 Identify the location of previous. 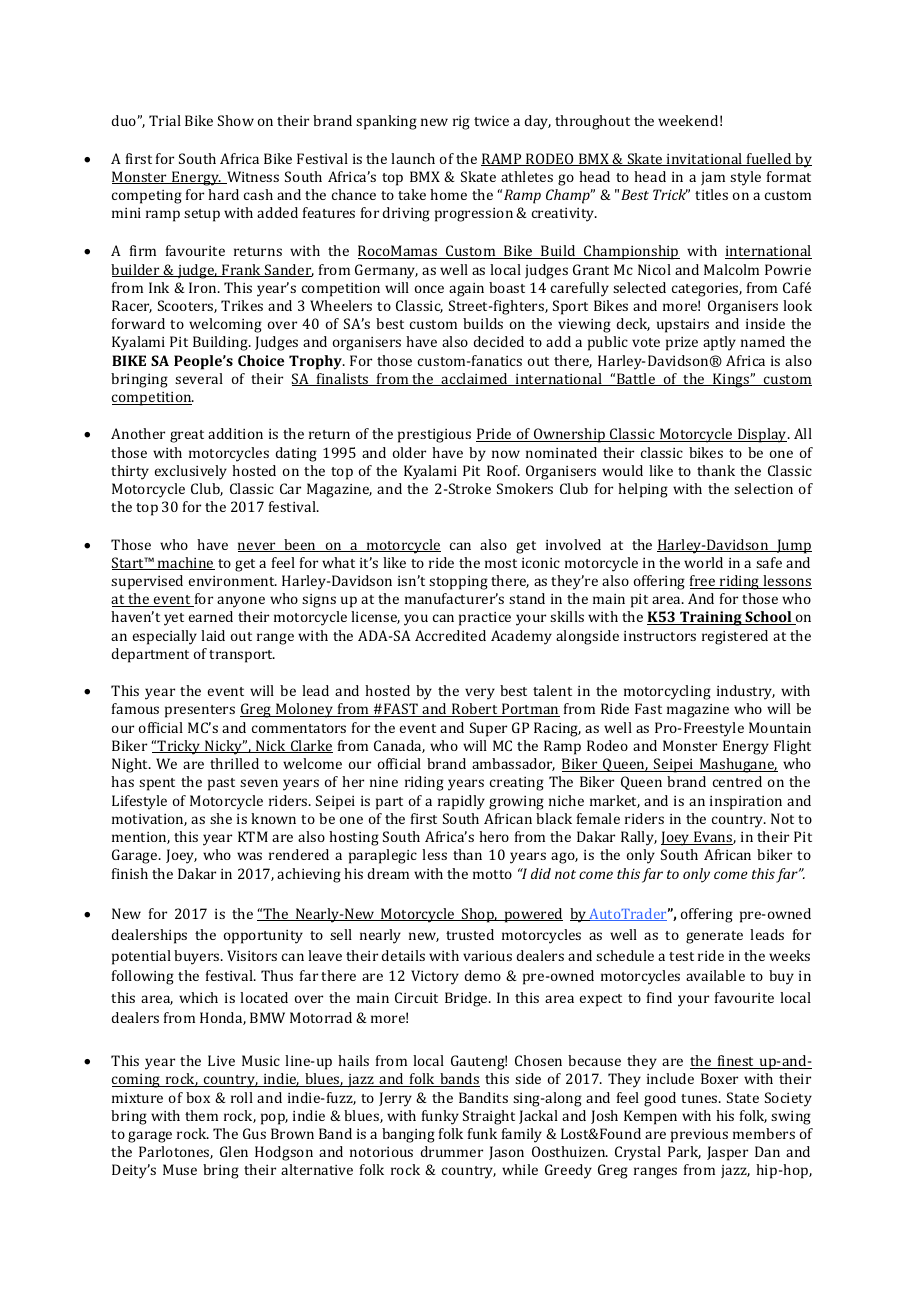
(699, 1136).
